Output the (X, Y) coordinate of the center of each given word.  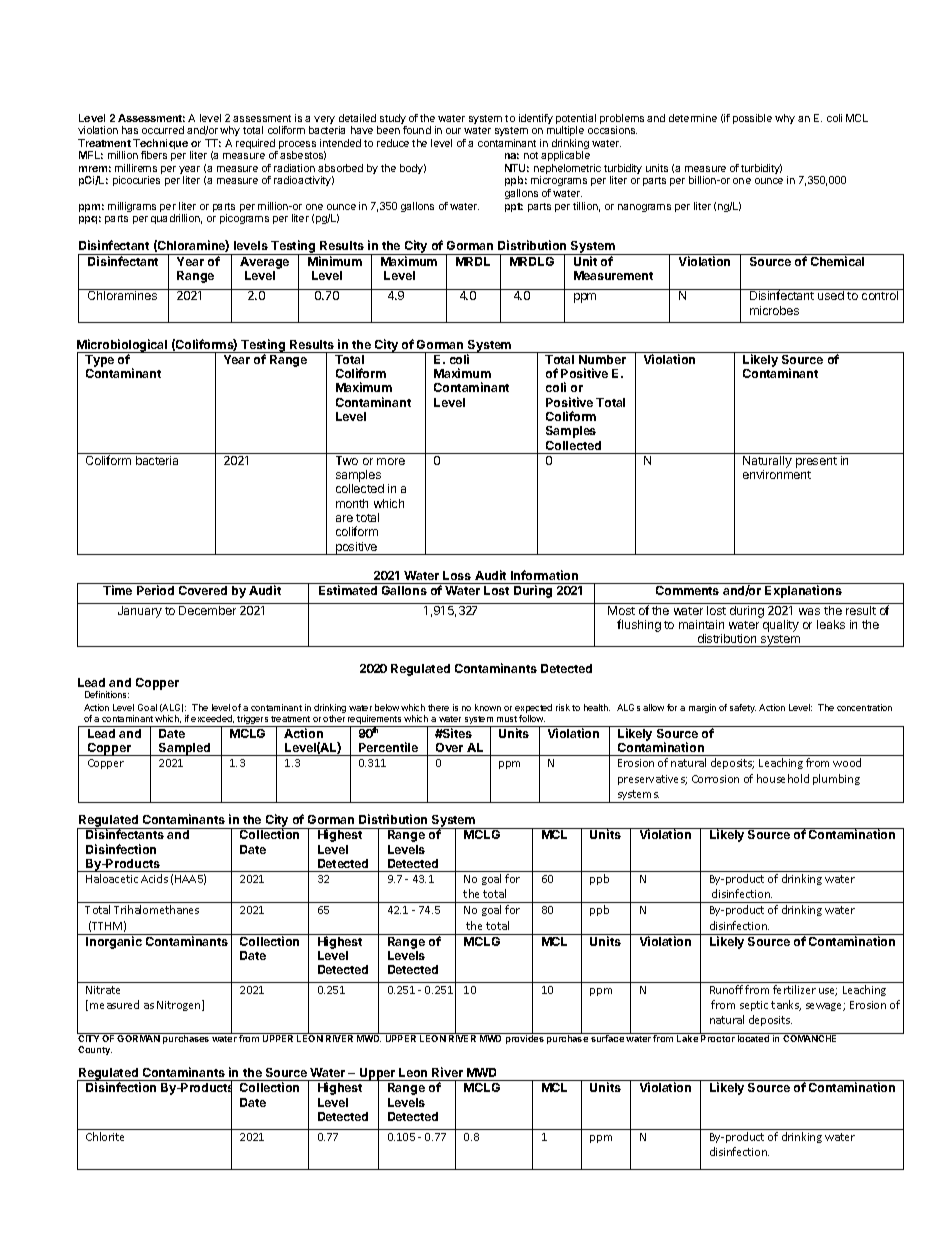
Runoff (726, 989)
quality (781, 626)
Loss (457, 575)
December (207, 610)
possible (752, 119)
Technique (160, 145)
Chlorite (105, 1136)
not (531, 155)
